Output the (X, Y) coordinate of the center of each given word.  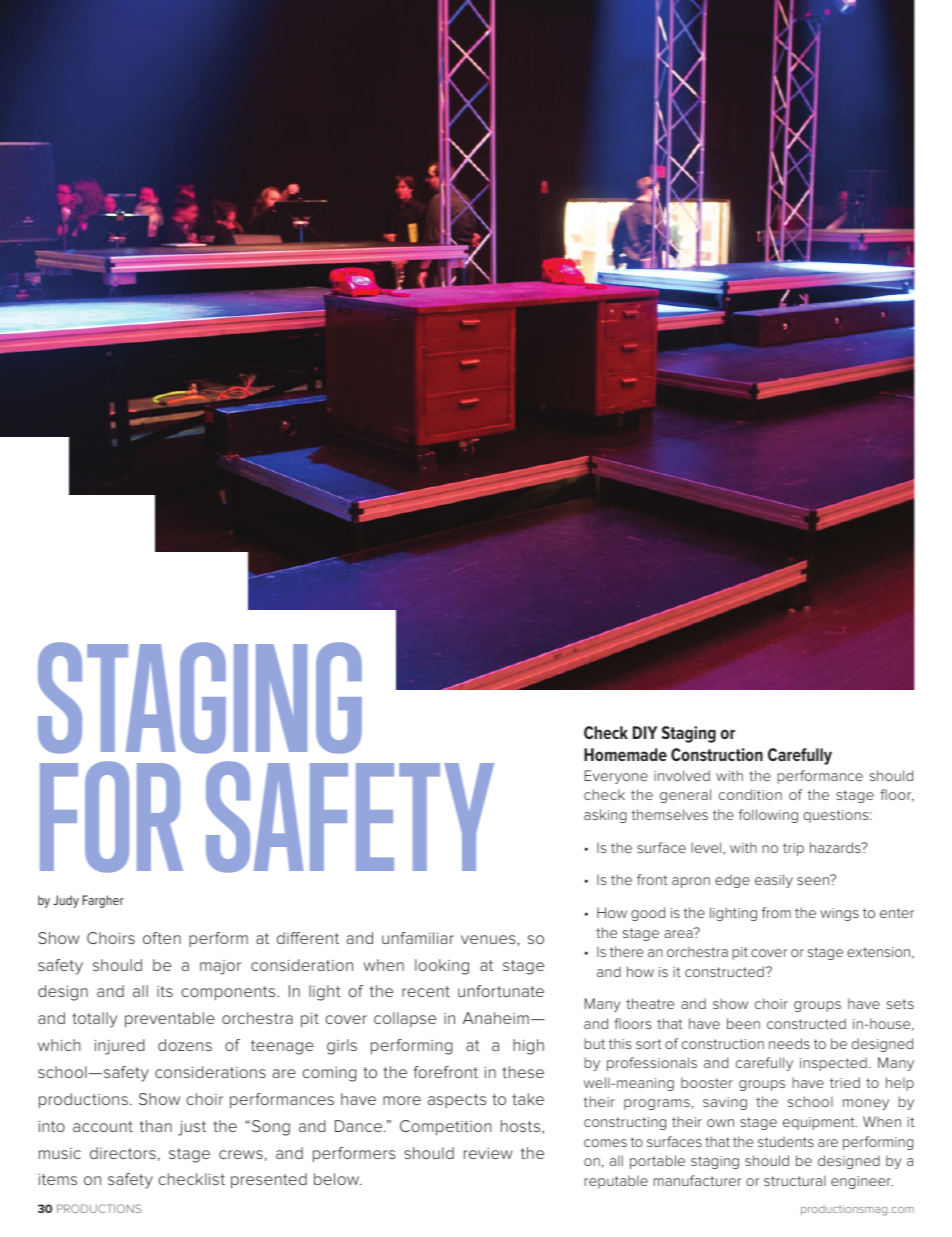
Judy (66, 901)
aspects (457, 1101)
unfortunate (501, 991)
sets (900, 1004)
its (165, 991)
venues (489, 939)
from (776, 912)
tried (845, 1082)
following (768, 816)
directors (123, 1153)
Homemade (625, 754)
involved (682, 775)
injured (119, 1047)
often (162, 938)
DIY (645, 732)
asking (605, 816)
